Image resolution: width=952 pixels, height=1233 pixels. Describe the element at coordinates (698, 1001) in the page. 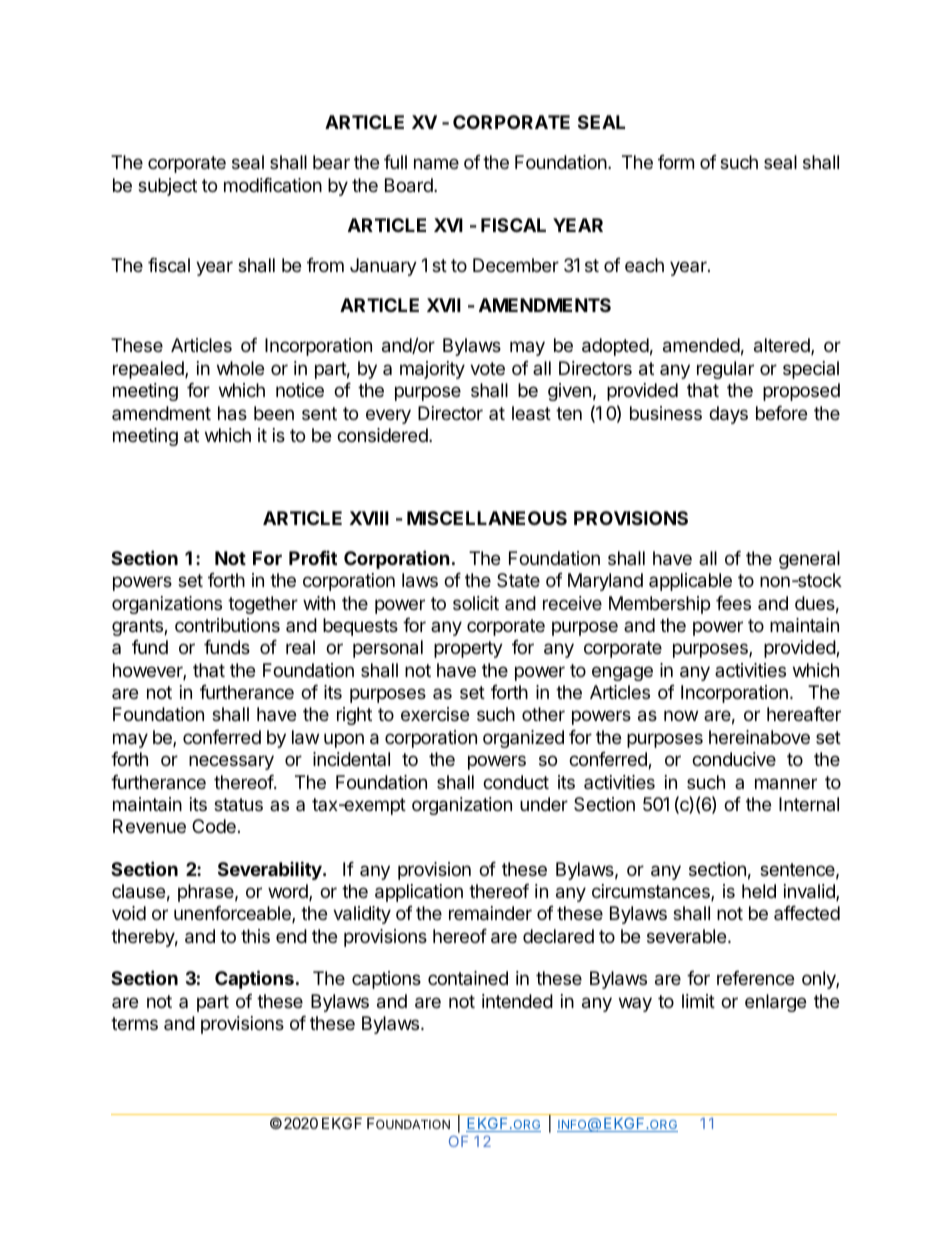

I see `limit` at that location.
